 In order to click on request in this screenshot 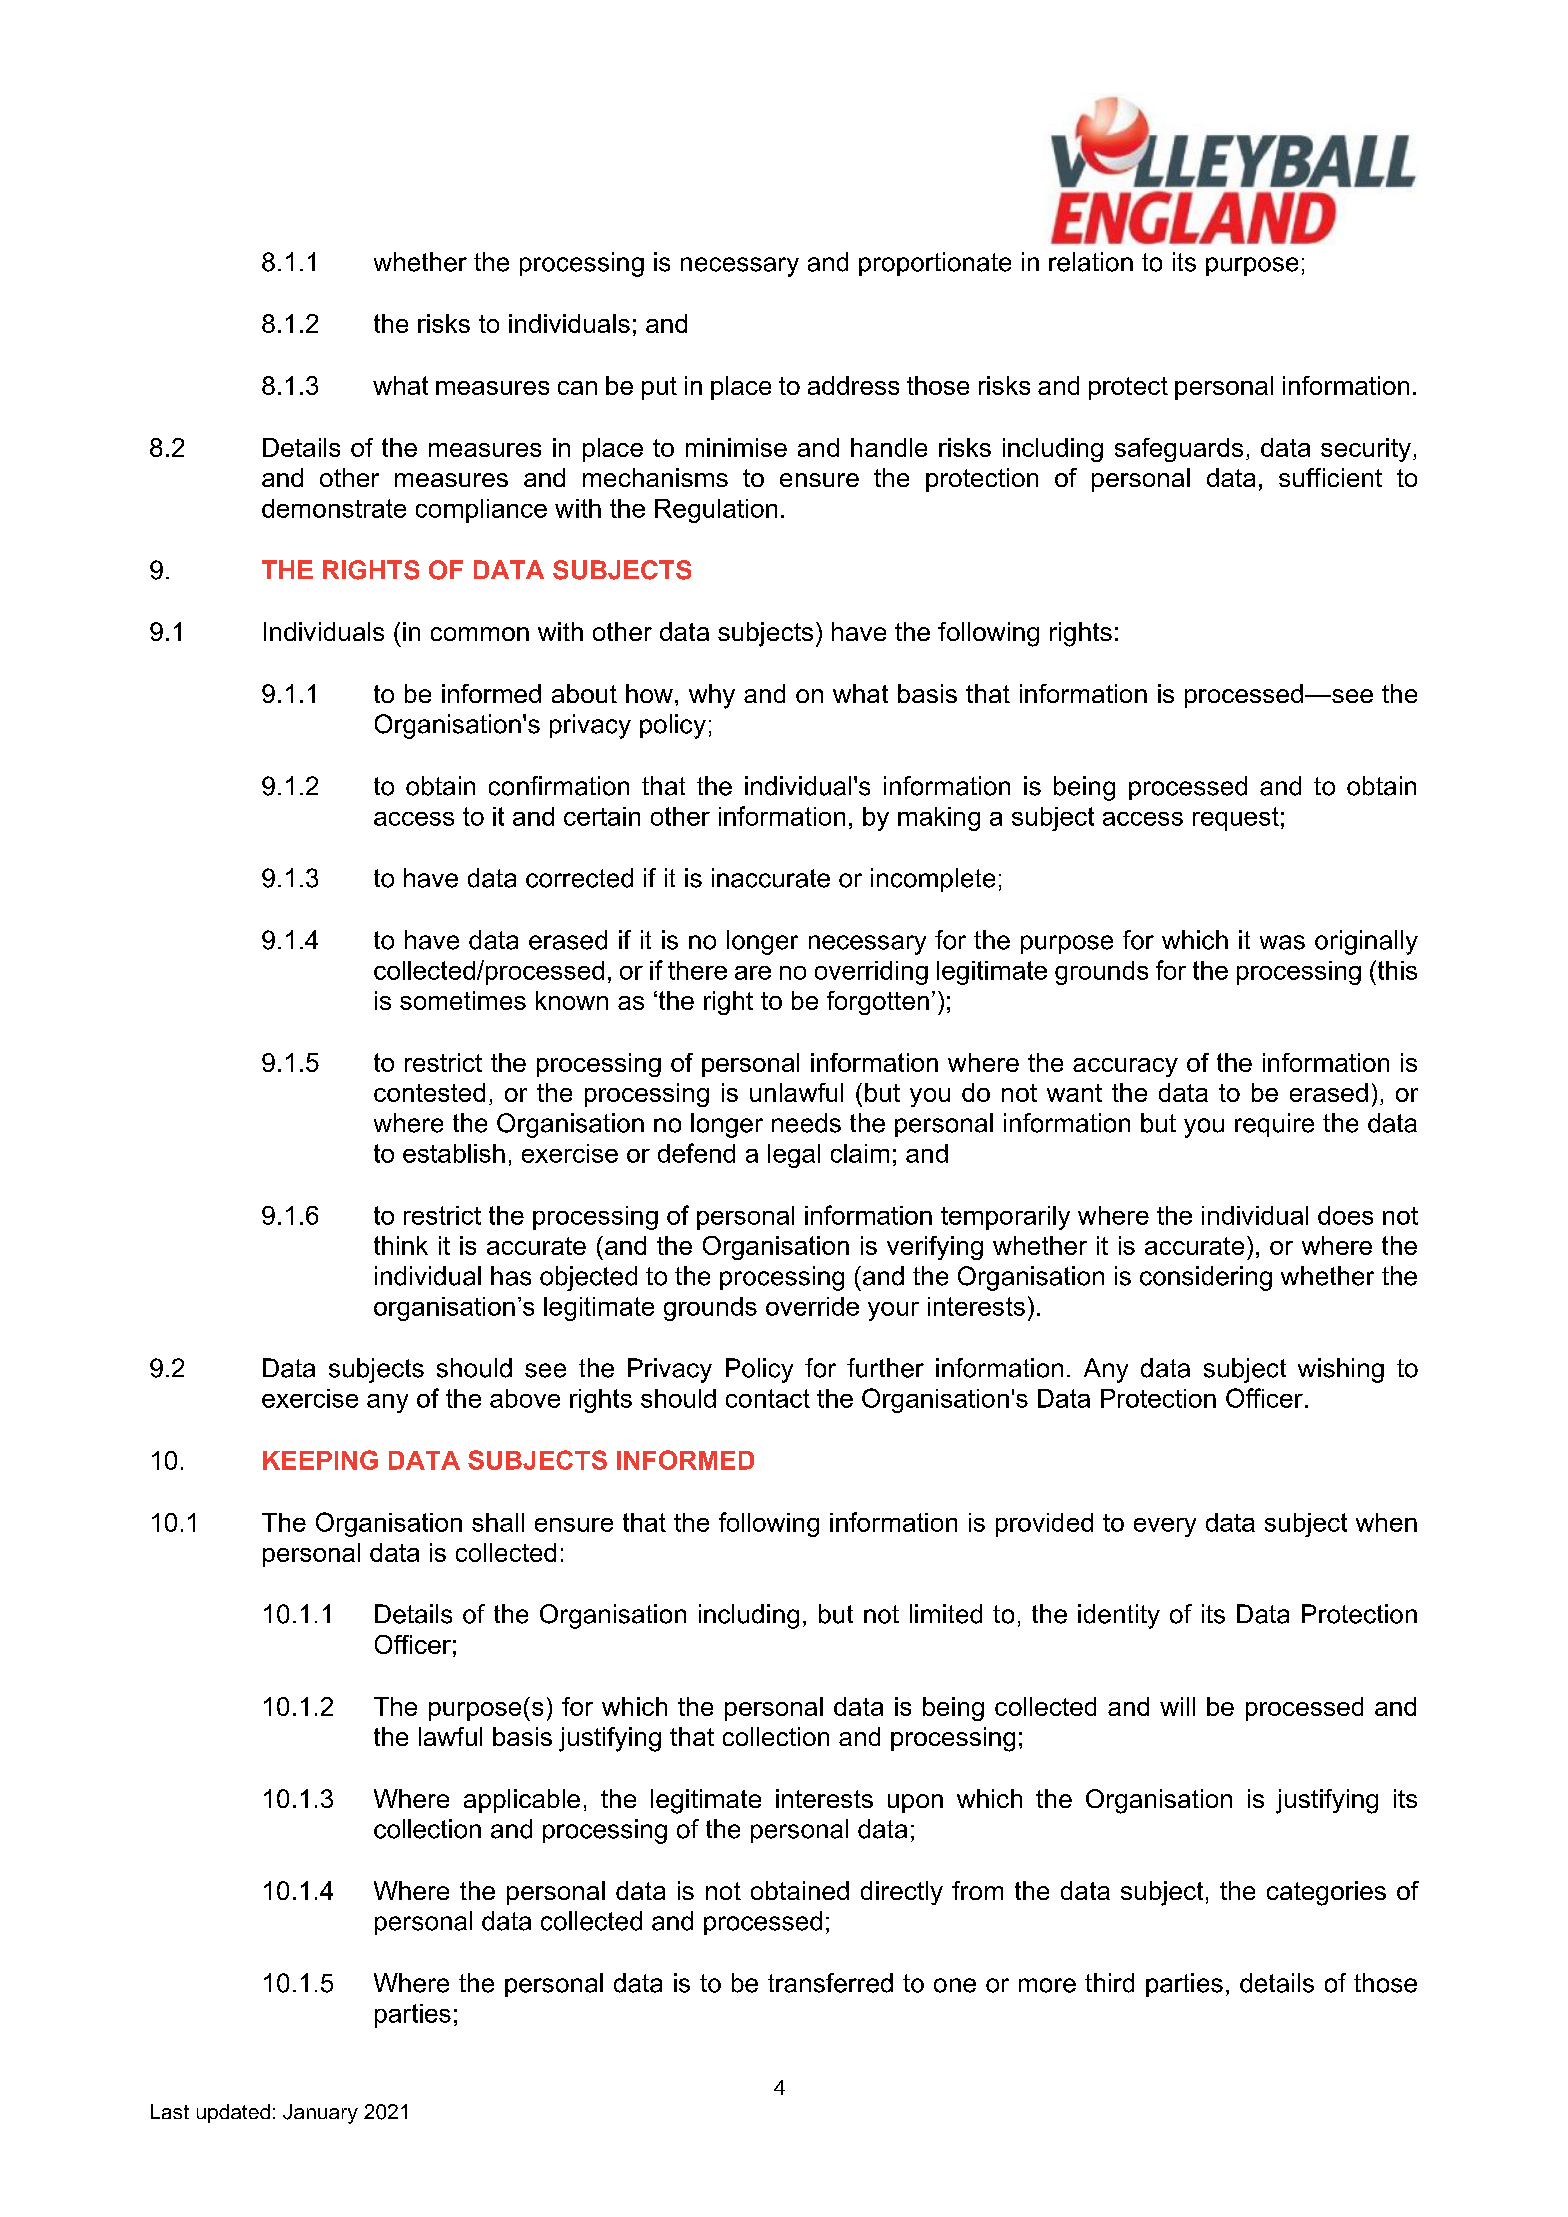, I will do `click(1236, 819)`.
